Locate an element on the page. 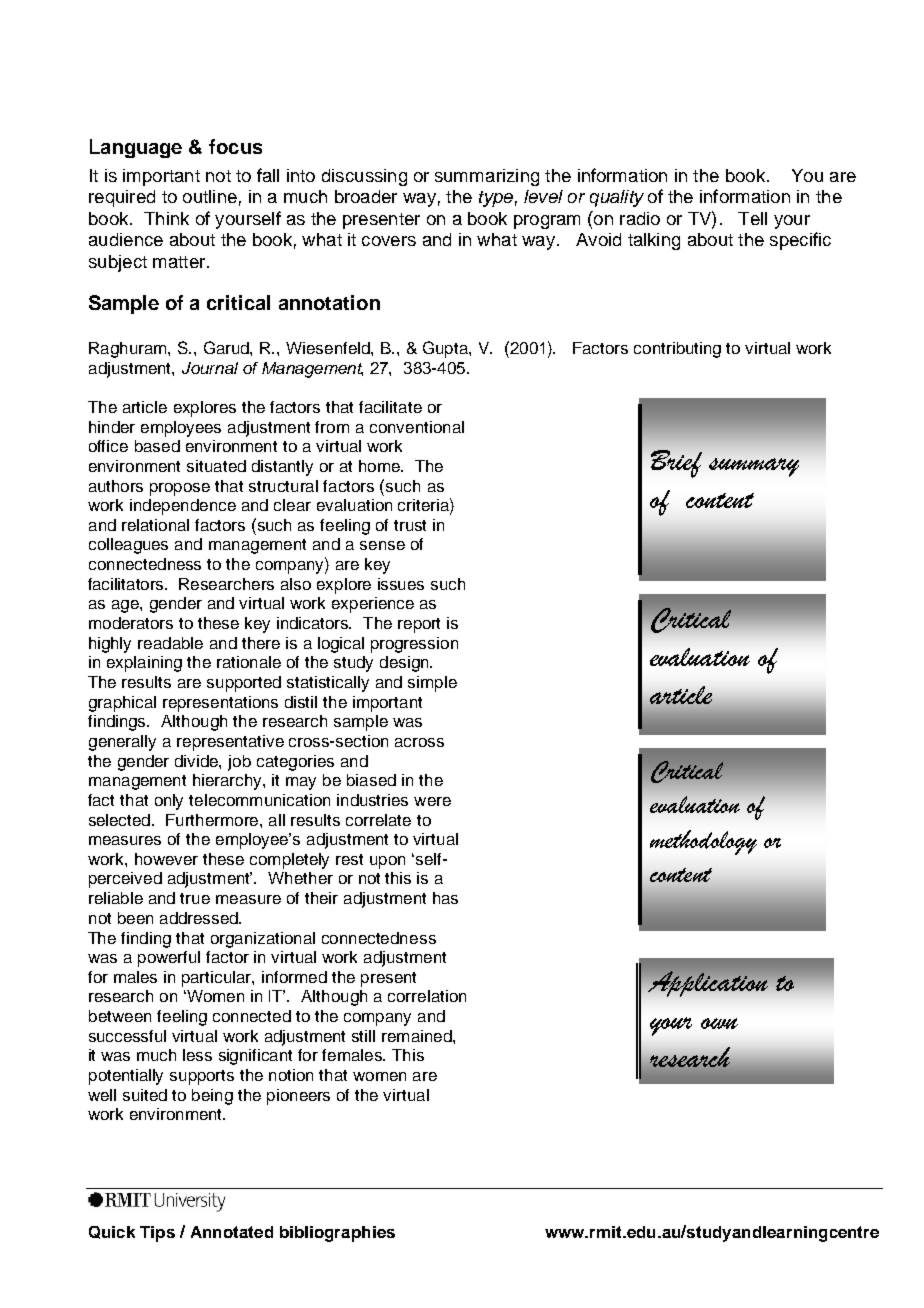 Image resolution: width=924 pixels, height=1308 pixels. summarizing is located at coordinates (487, 177).
